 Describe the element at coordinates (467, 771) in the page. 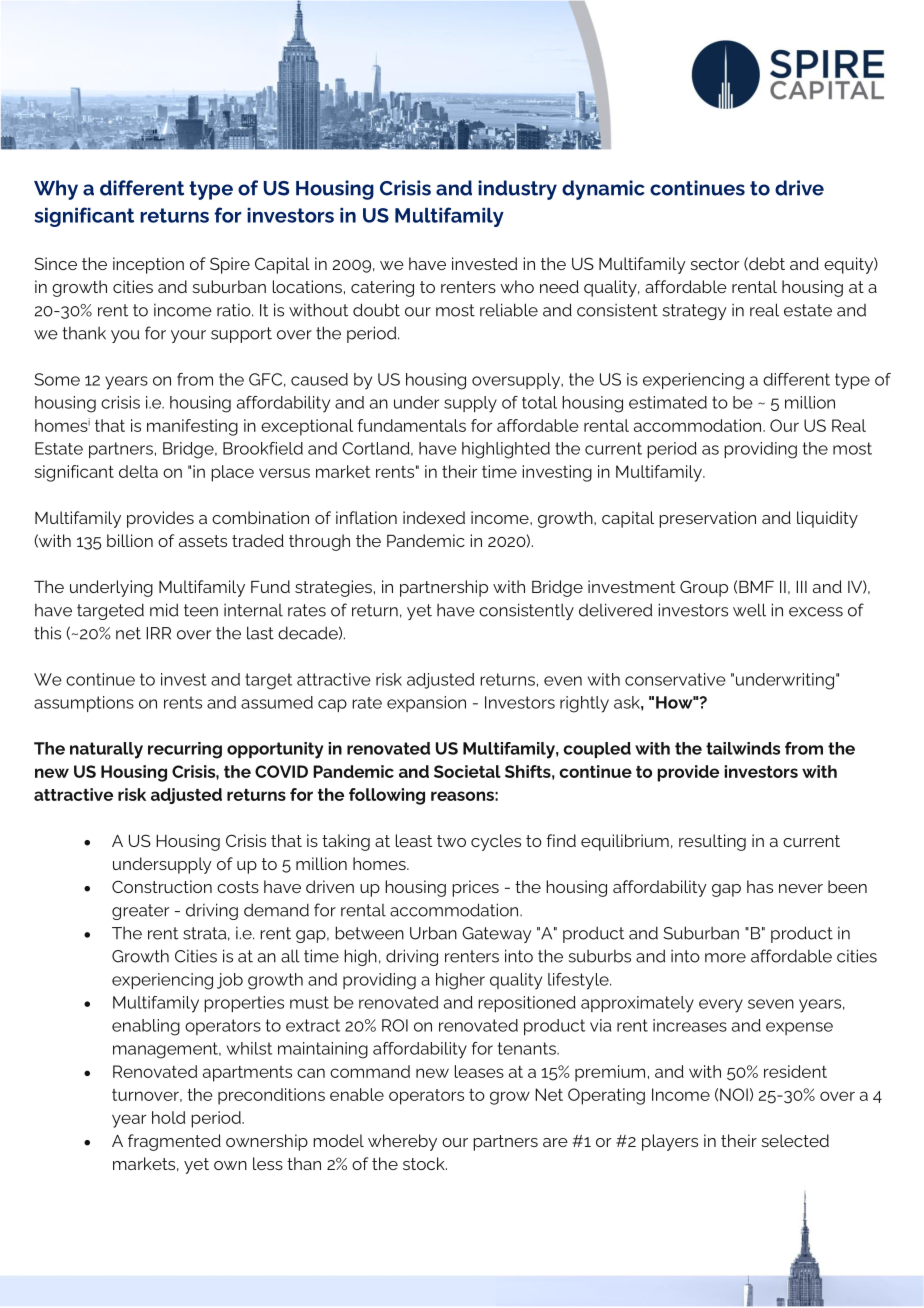

I see `Societal` at that location.
